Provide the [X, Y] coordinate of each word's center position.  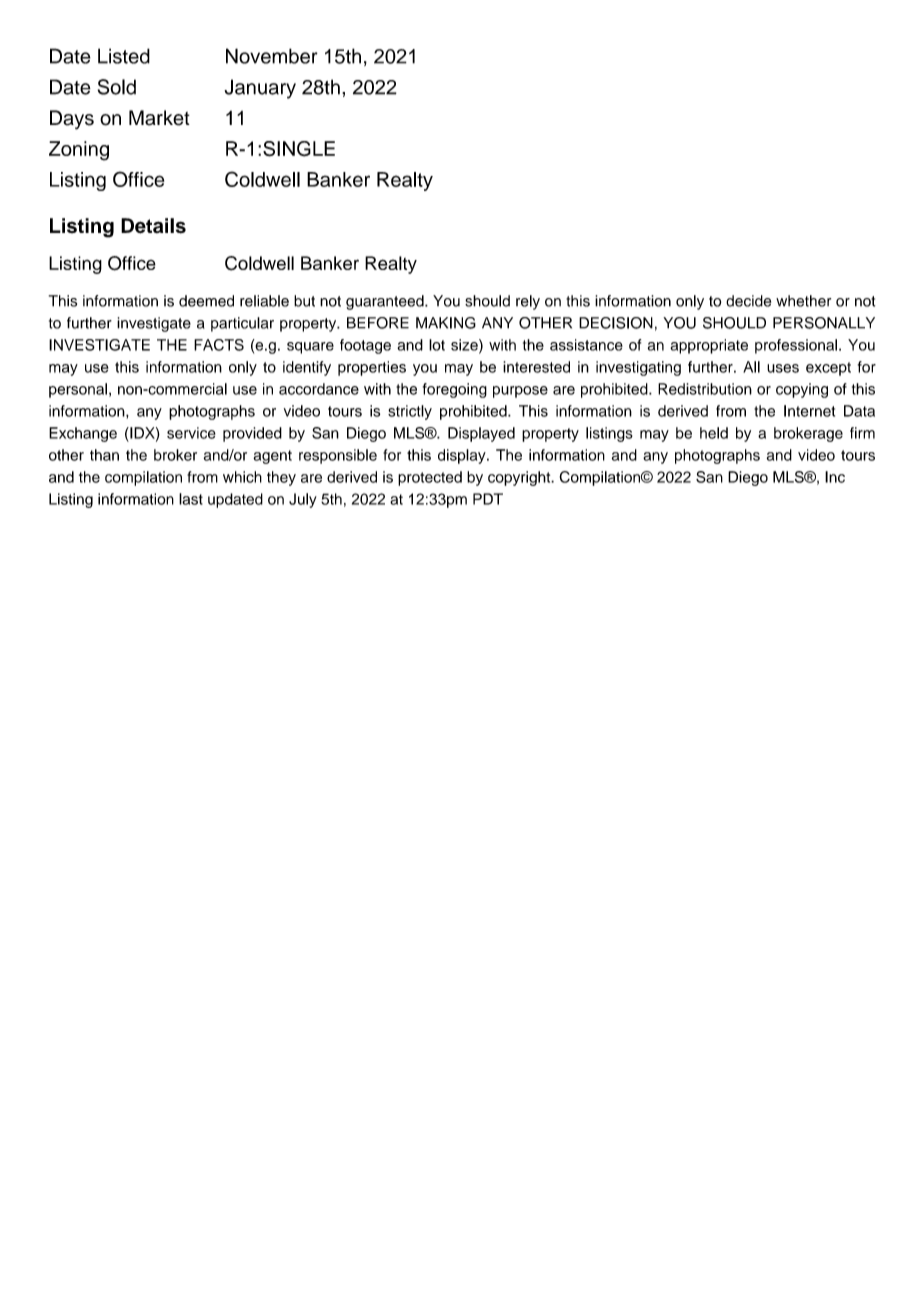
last [191, 499]
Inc [835, 477]
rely [528, 302]
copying [802, 390]
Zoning [79, 151]
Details [153, 226]
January [260, 89]
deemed [206, 301]
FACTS [219, 345]
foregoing [455, 390]
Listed [124, 56]
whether [803, 301]
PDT [488, 499]
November [272, 56]
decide [748, 301]
